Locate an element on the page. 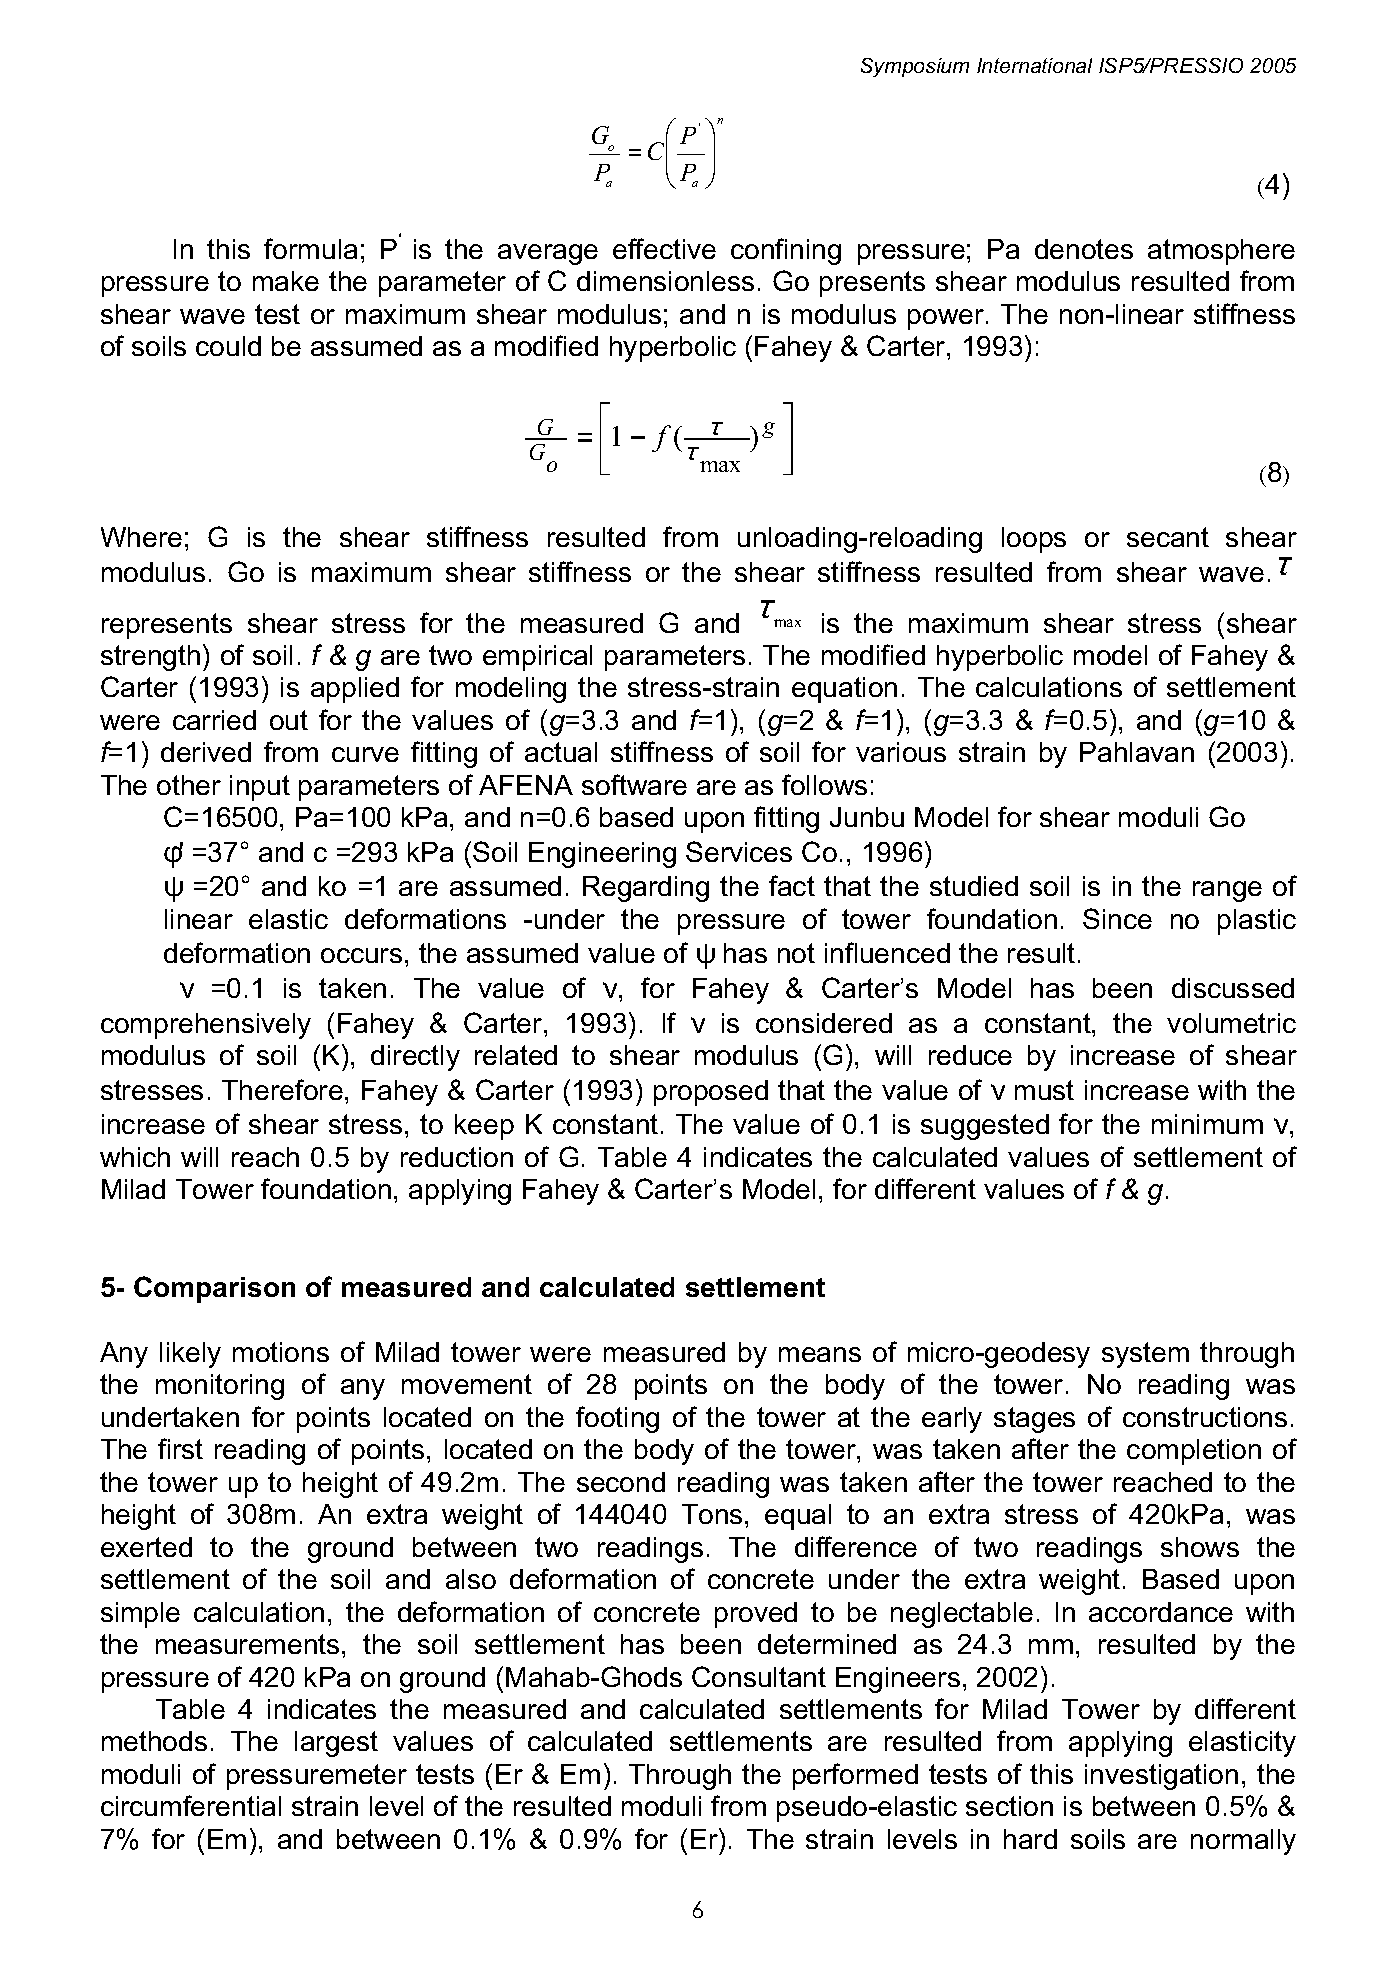 The width and height of the document is (1399, 1980). Consultant is located at coordinates (759, 1676).
